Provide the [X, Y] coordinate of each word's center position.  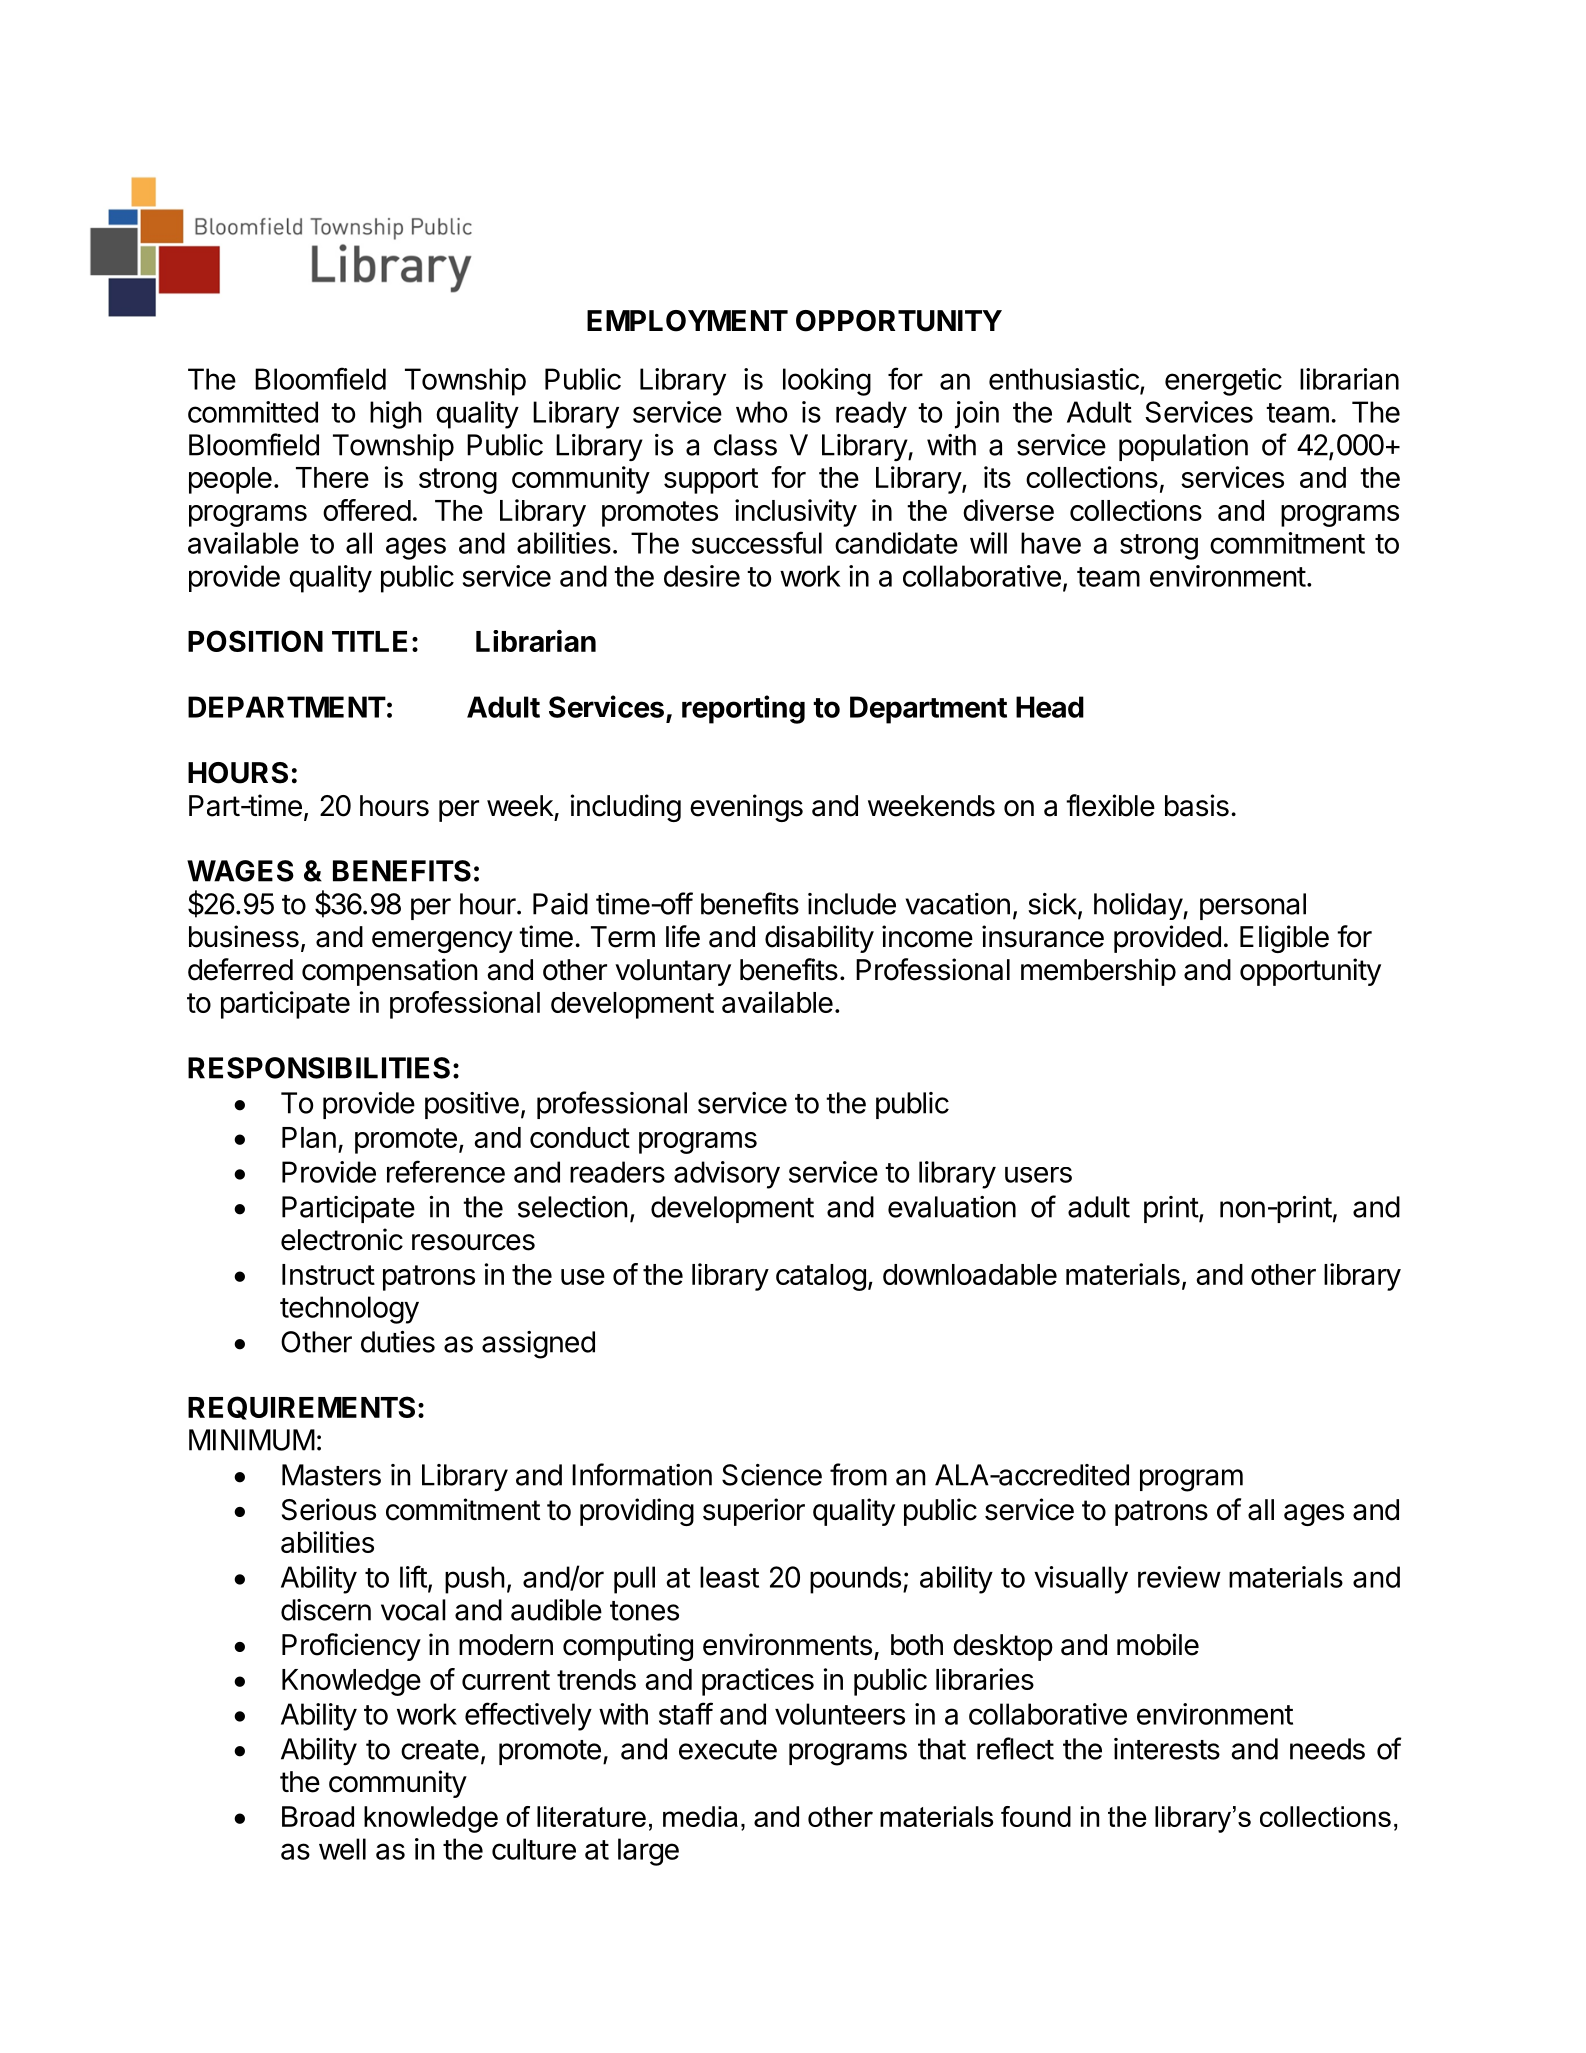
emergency [442, 942]
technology [349, 1310]
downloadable [970, 1274]
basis [1197, 805]
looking [827, 382]
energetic [1223, 382]
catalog [821, 1277]
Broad [318, 1816]
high [396, 415]
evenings [746, 808]
